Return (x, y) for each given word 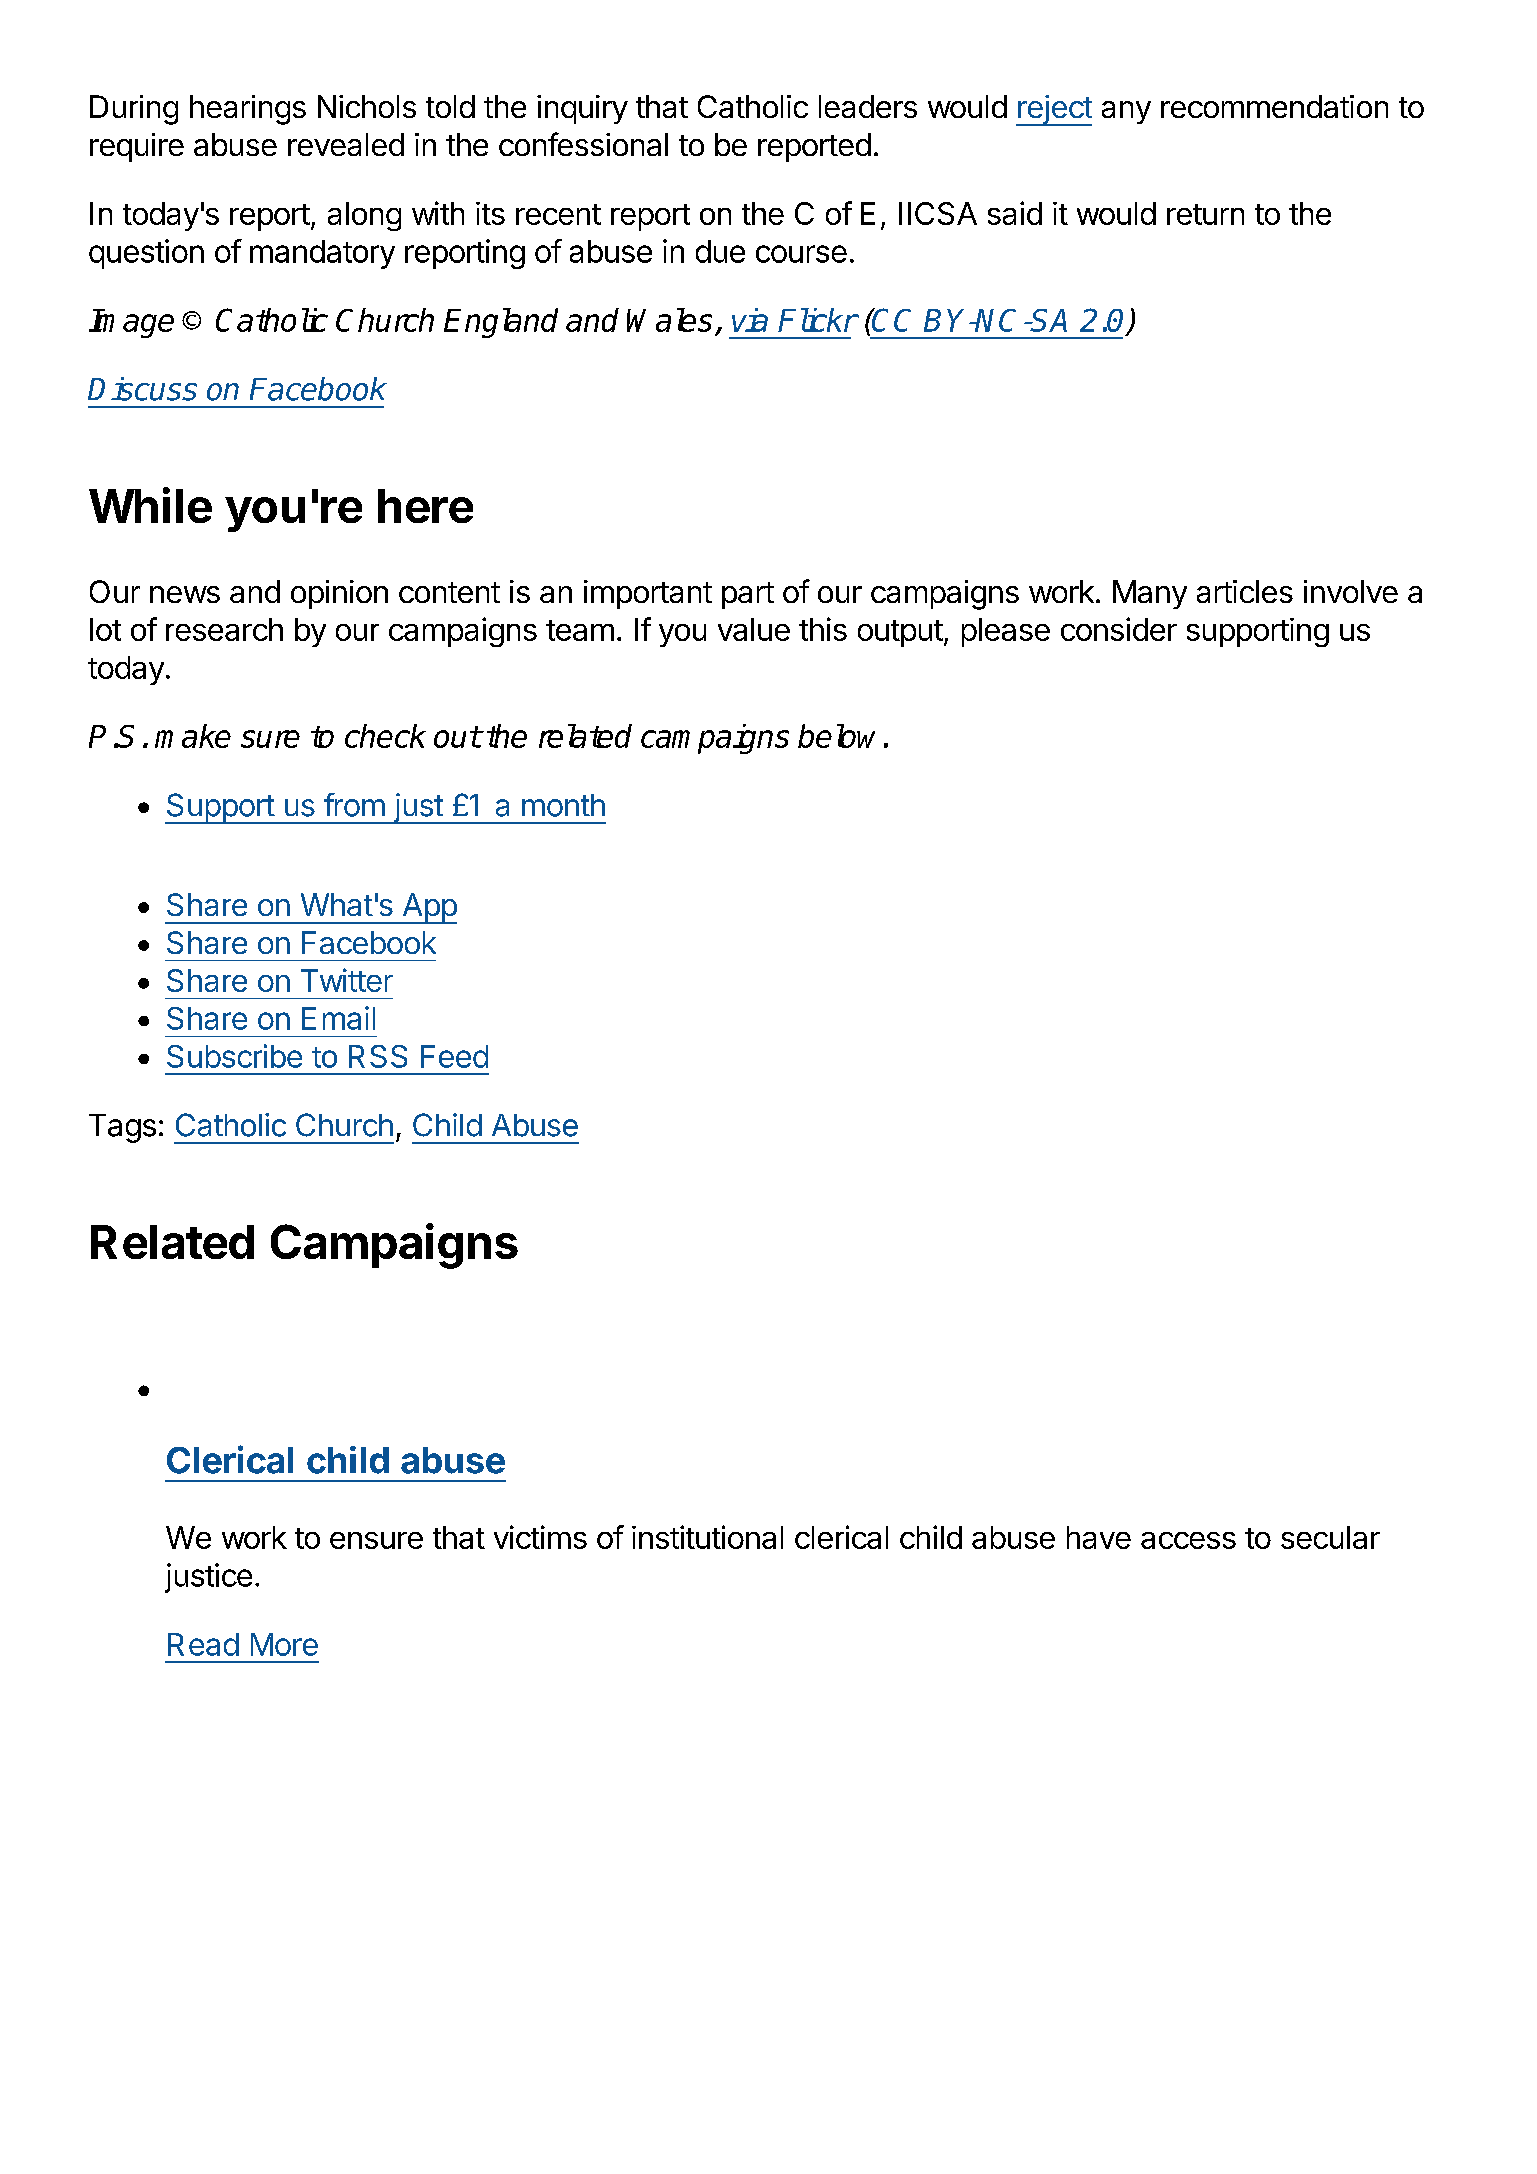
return (1205, 214)
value (754, 629)
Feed (454, 1056)
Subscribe (234, 1056)
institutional (707, 1537)
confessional (583, 144)
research (224, 629)
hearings (248, 110)
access (1188, 1540)
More (284, 1644)
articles (1245, 591)
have (1099, 1537)
